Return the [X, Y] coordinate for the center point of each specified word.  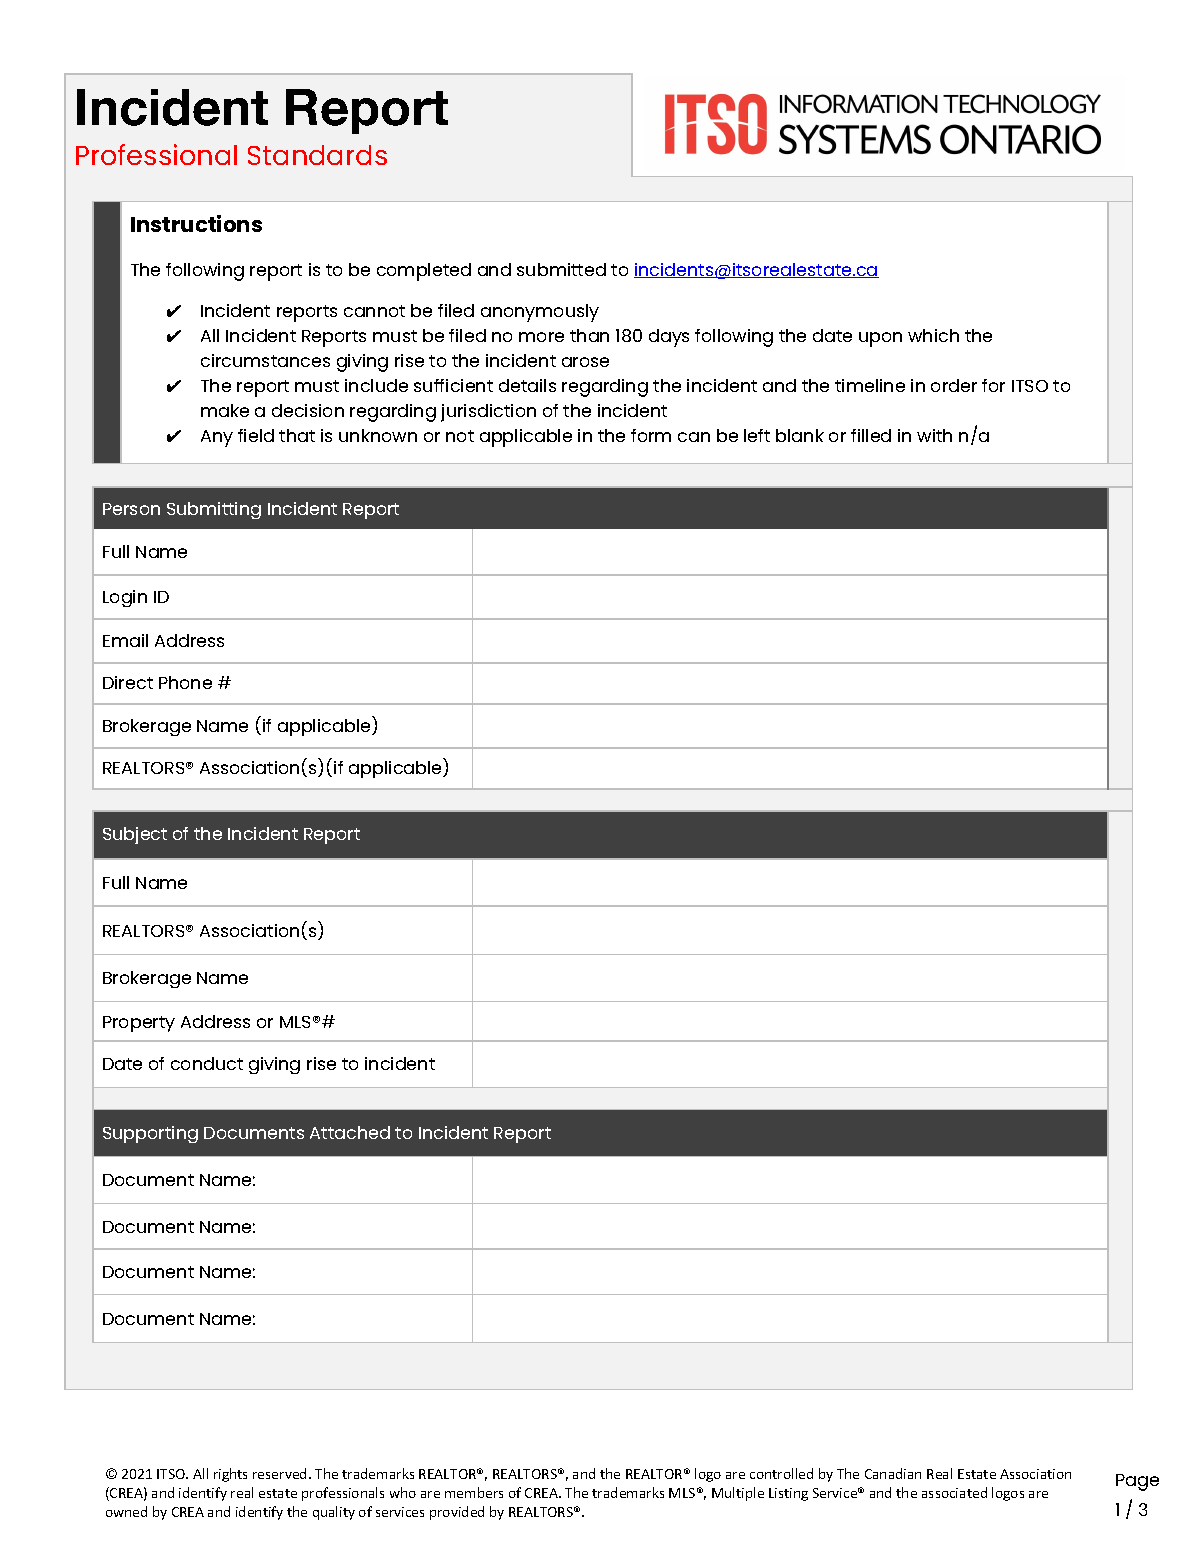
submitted [561, 269]
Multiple [738, 1494]
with [934, 435]
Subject [135, 835]
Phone [185, 682]
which [933, 335]
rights [230, 1475]
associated [954, 1492]
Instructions [196, 223]
